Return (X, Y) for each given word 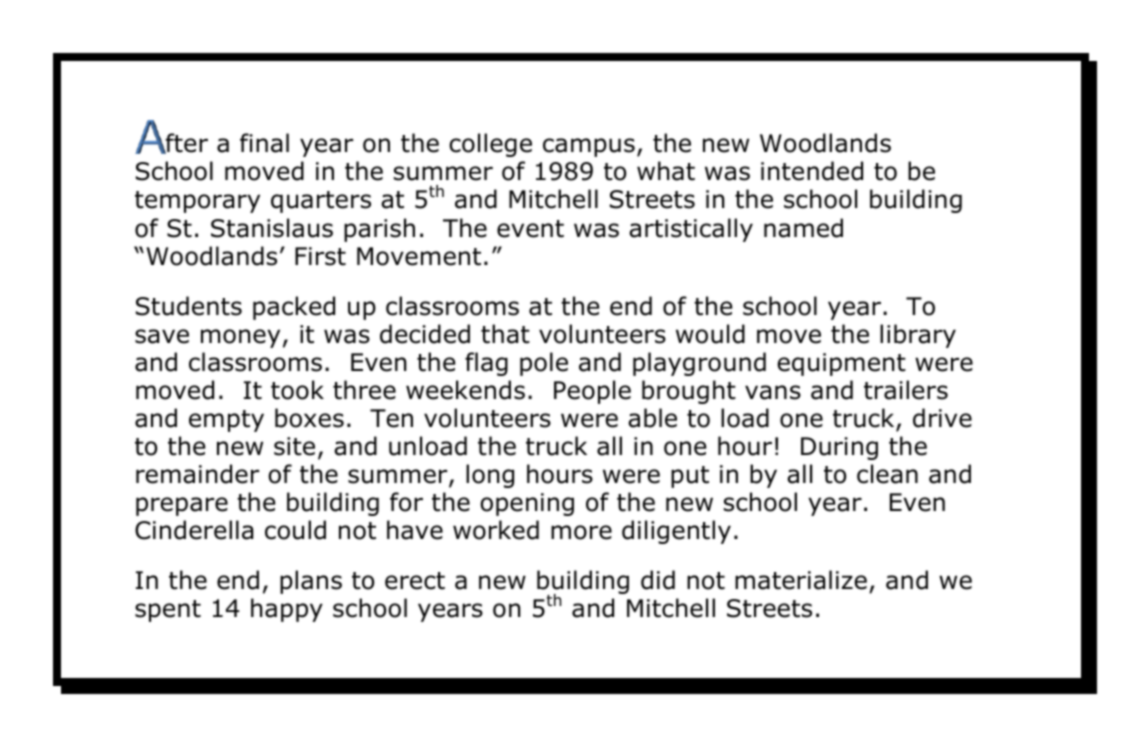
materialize (801, 580)
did (658, 580)
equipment (841, 364)
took (297, 390)
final (264, 143)
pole (544, 364)
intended (812, 171)
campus (589, 147)
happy (287, 610)
